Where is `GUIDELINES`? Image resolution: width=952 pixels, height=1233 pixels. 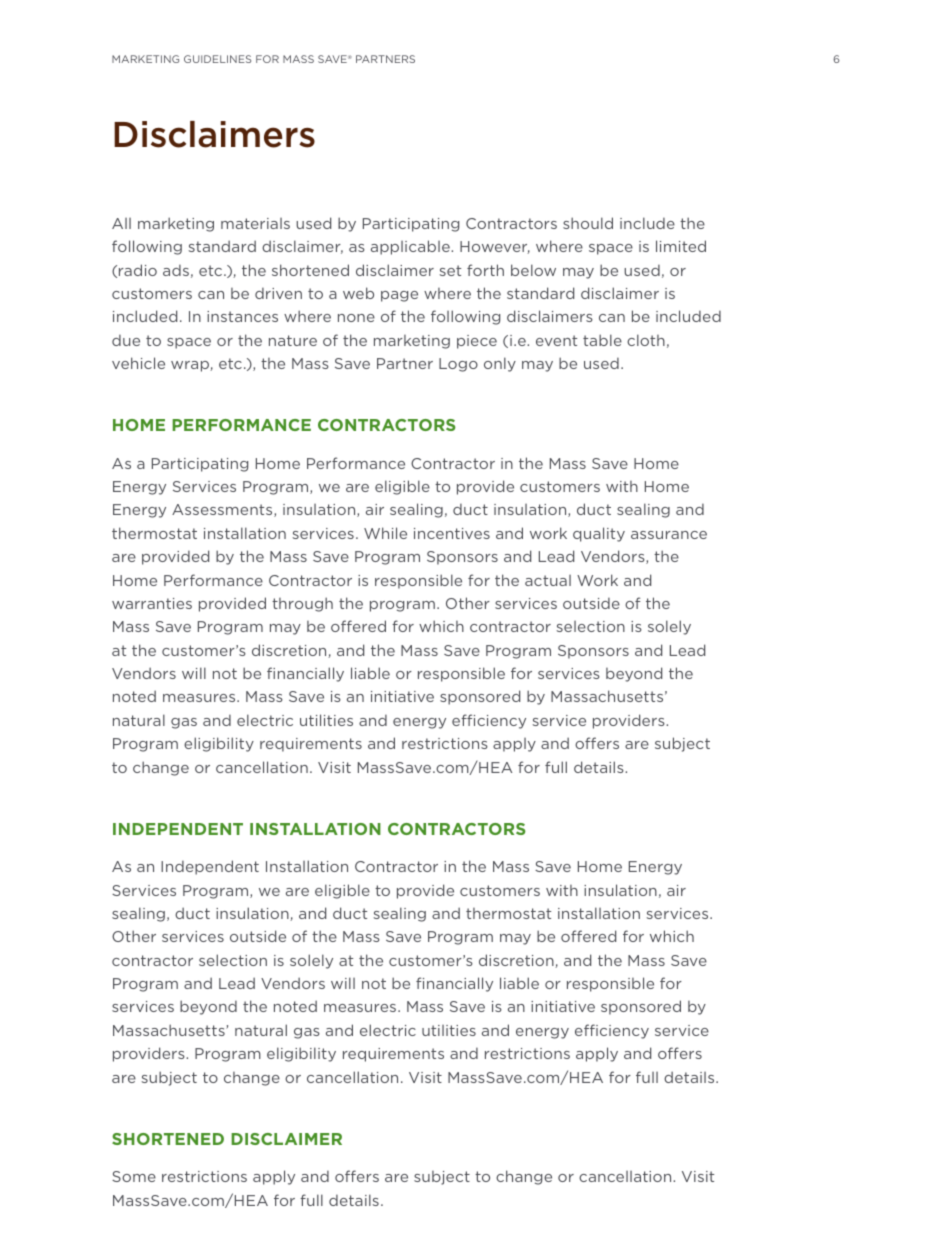
GUIDELINES is located at coordinates (217, 59).
